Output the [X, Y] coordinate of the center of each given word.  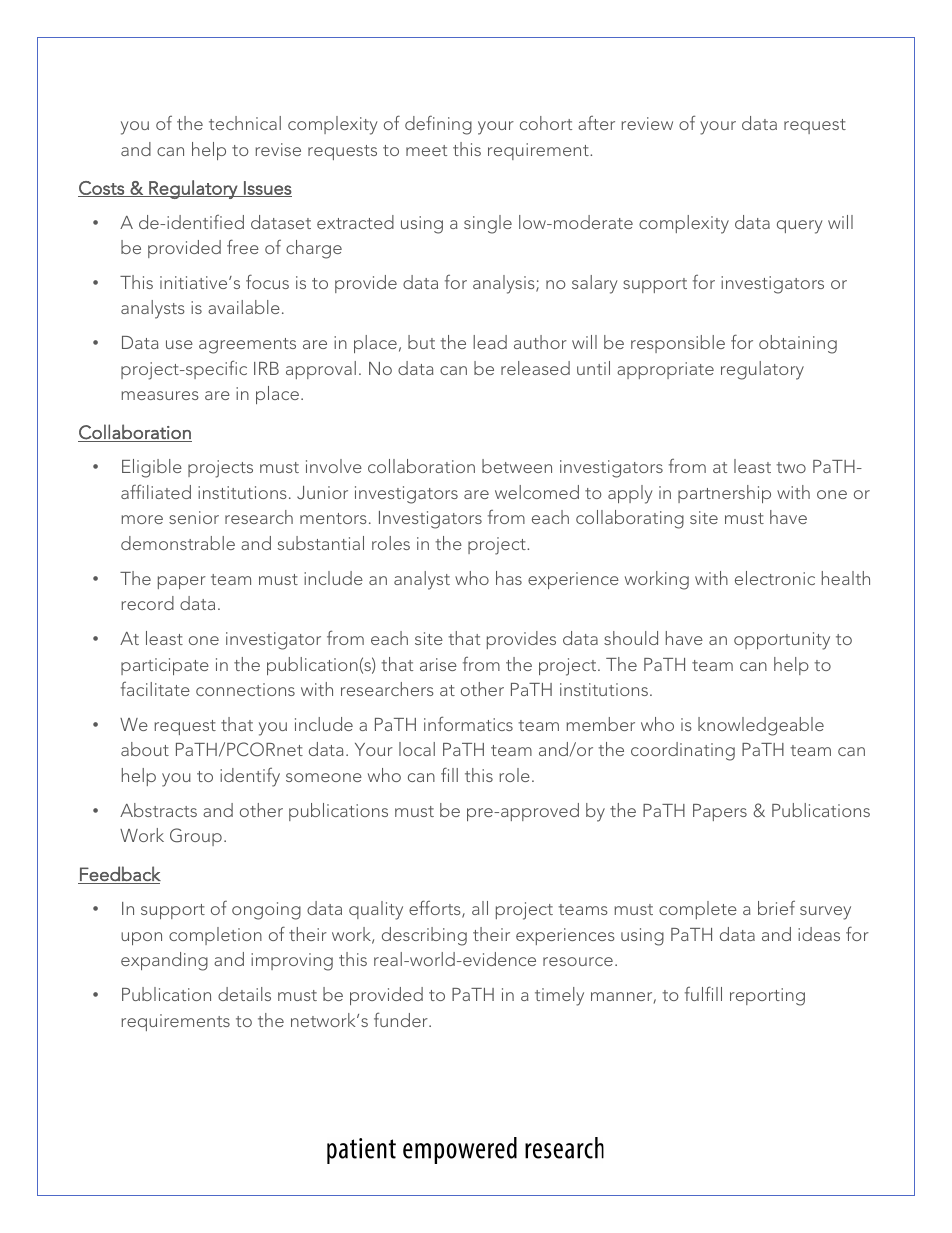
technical [245, 123]
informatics [468, 723]
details [244, 994]
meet [426, 150]
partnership [724, 494]
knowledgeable [761, 726]
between [517, 466]
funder [402, 1019]
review [647, 123]
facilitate [155, 689]
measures [160, 395]
